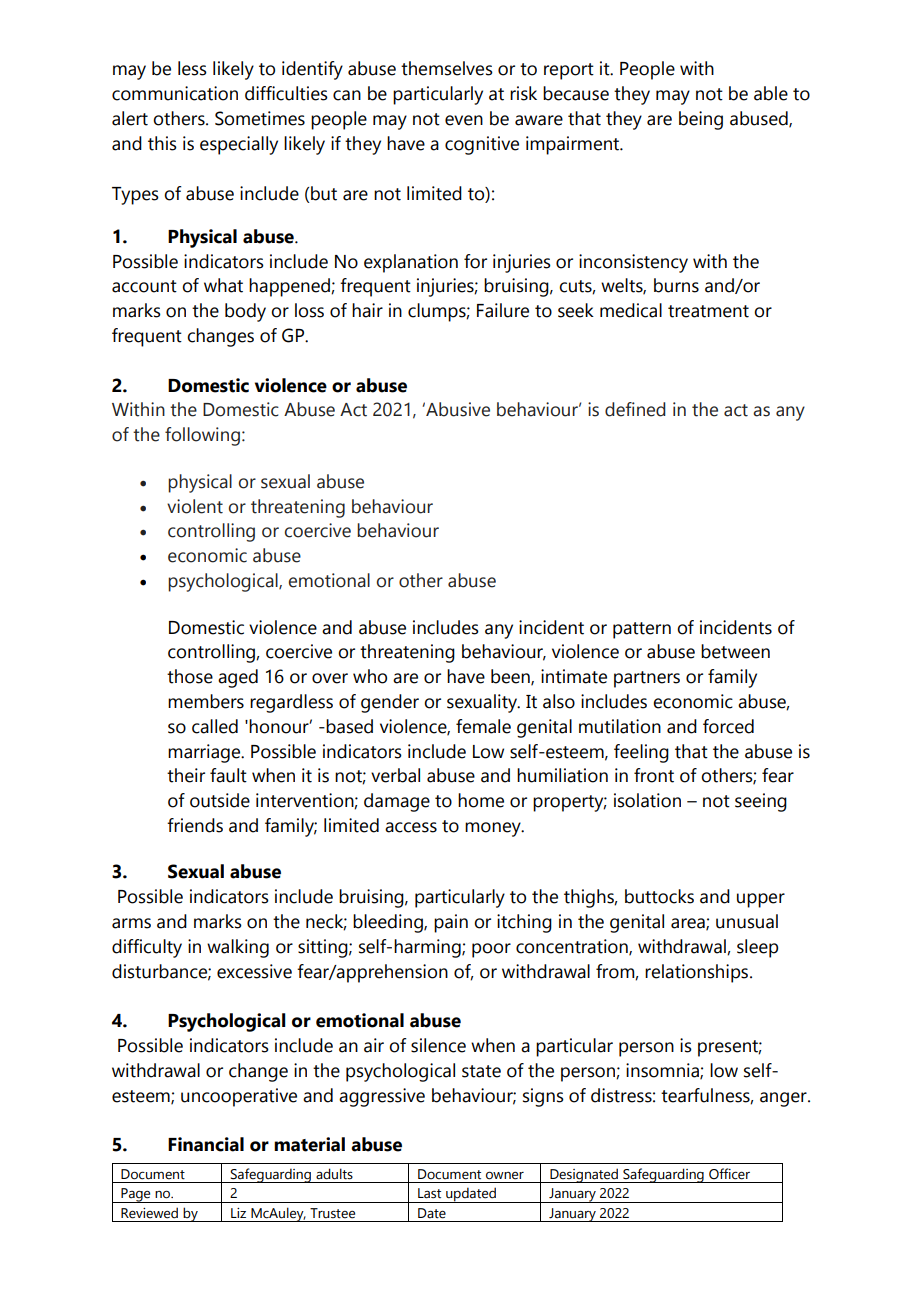  I want to click on even, so click(464, 120).
